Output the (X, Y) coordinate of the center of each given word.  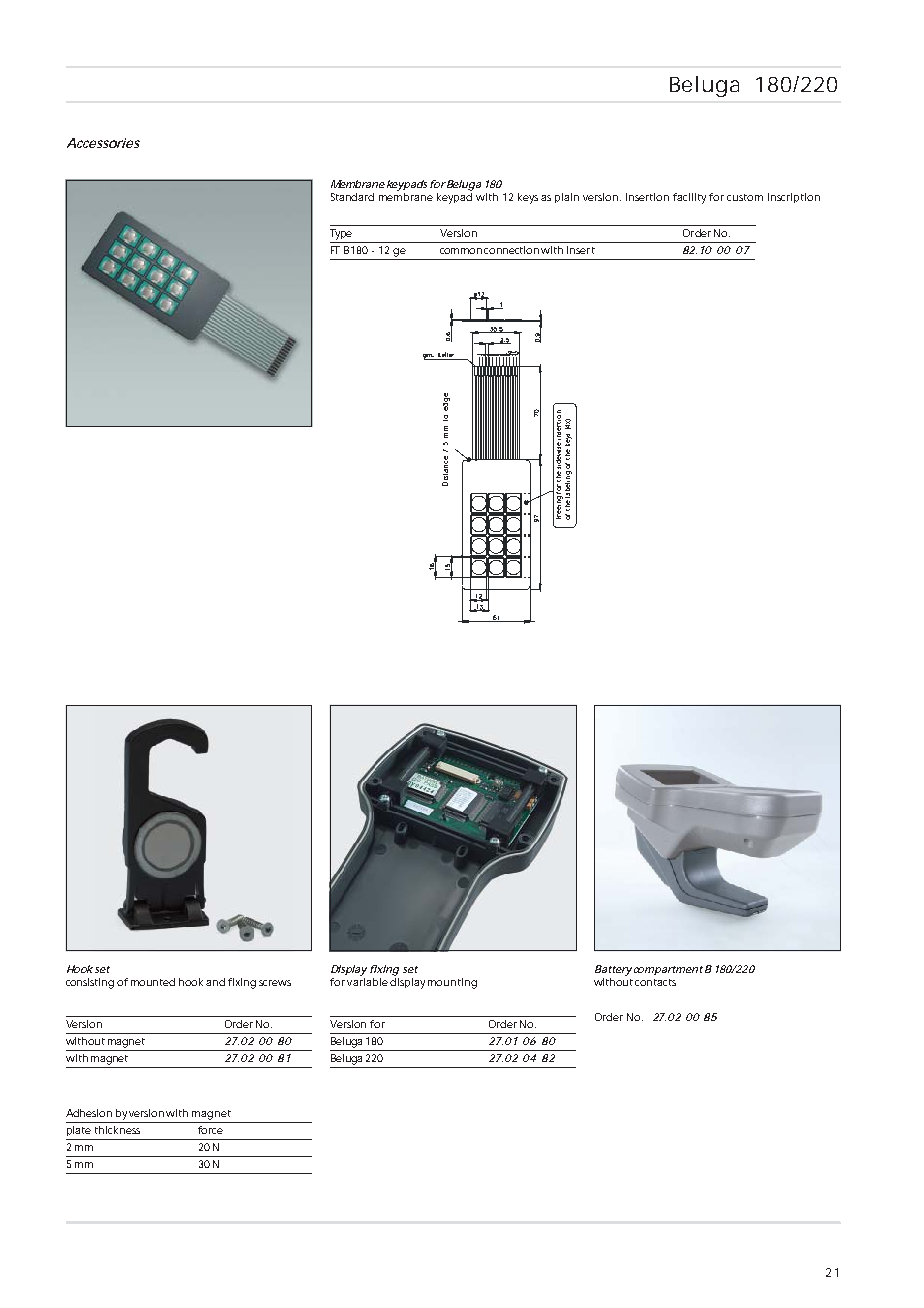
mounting (452, 983)
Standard (352, 197)
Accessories (103, 143)
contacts (655, 982)
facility (689, 198)
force (210, 1130)
